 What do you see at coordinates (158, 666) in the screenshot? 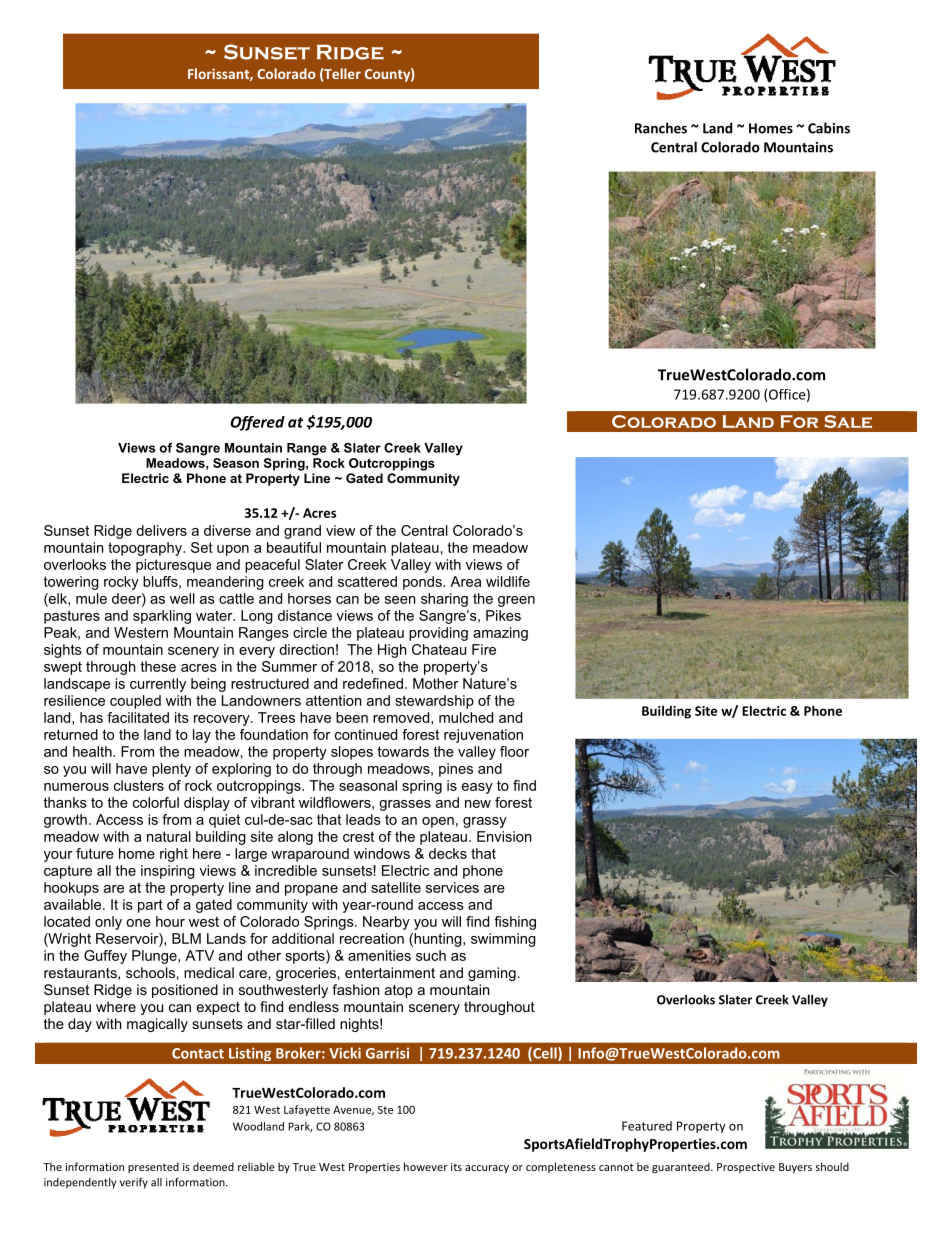
I see `these` at bounding box center [158, 666].
